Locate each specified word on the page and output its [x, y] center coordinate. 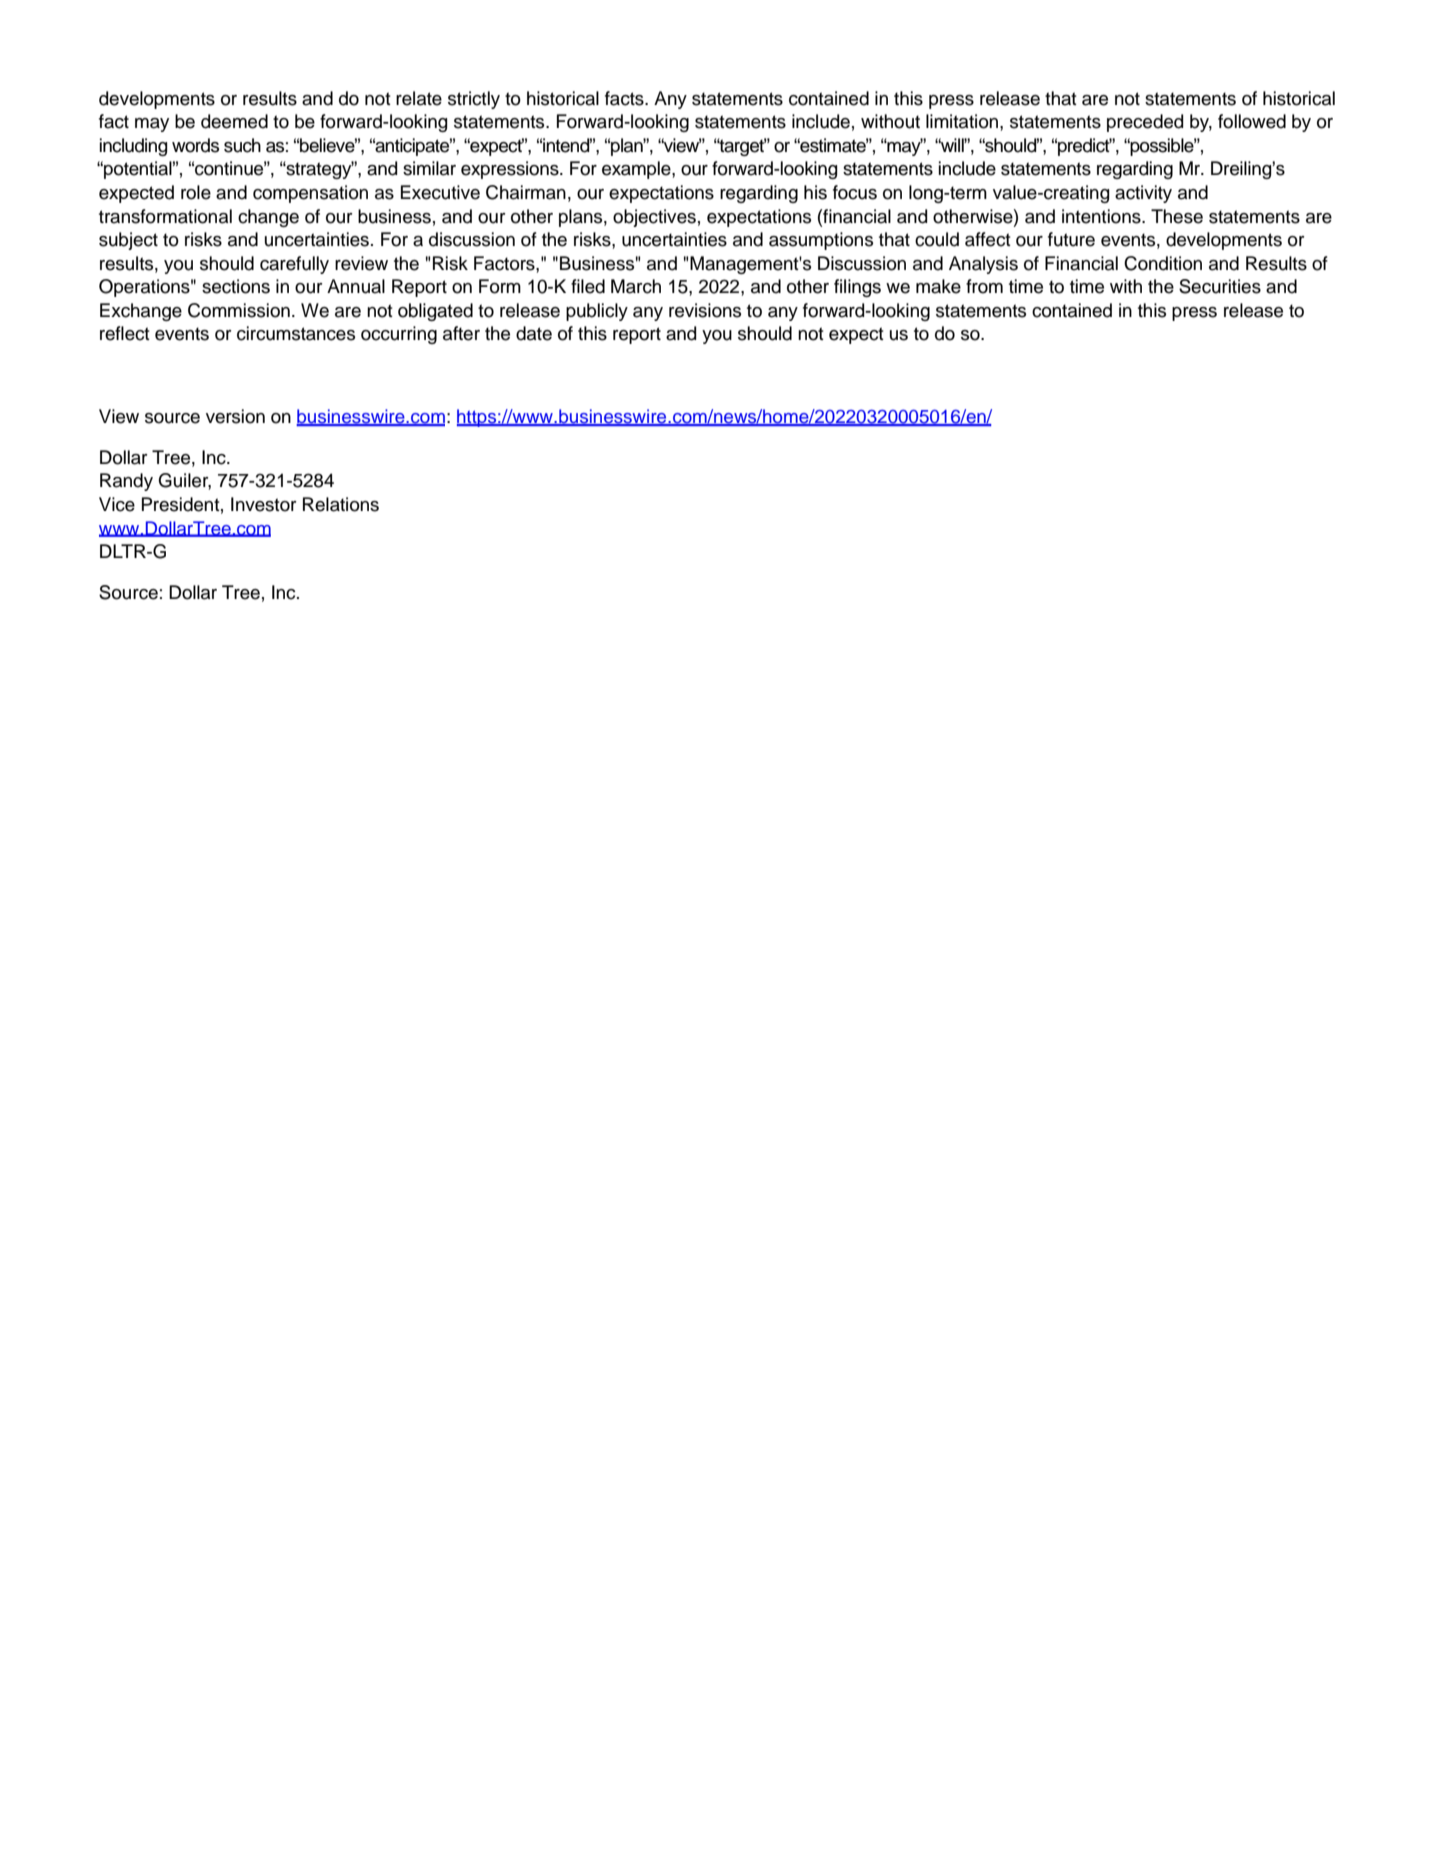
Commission [239, 310]
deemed [234, 121]
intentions [1102, 216]
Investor [264, 504]
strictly [474, 100]
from [984, 286]
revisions [705, 310]
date [534, 333]
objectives [654, 218]
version [235, 416]
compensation [310, 194]
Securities [1220, 286]
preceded [1145, 123]
